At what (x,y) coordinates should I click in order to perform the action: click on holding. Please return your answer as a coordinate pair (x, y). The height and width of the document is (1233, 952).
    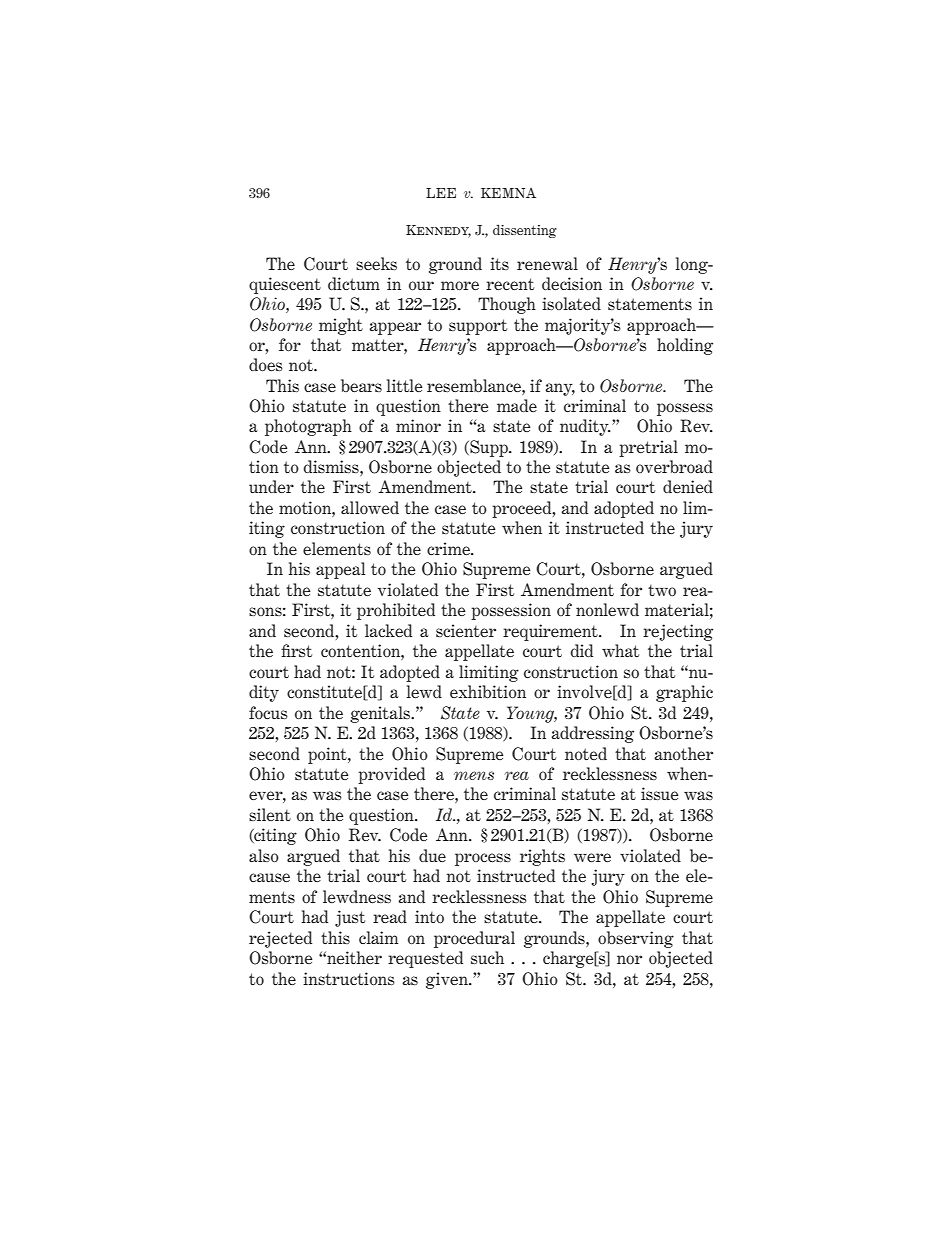
    Looking at the image, I should click on (685, 346).
